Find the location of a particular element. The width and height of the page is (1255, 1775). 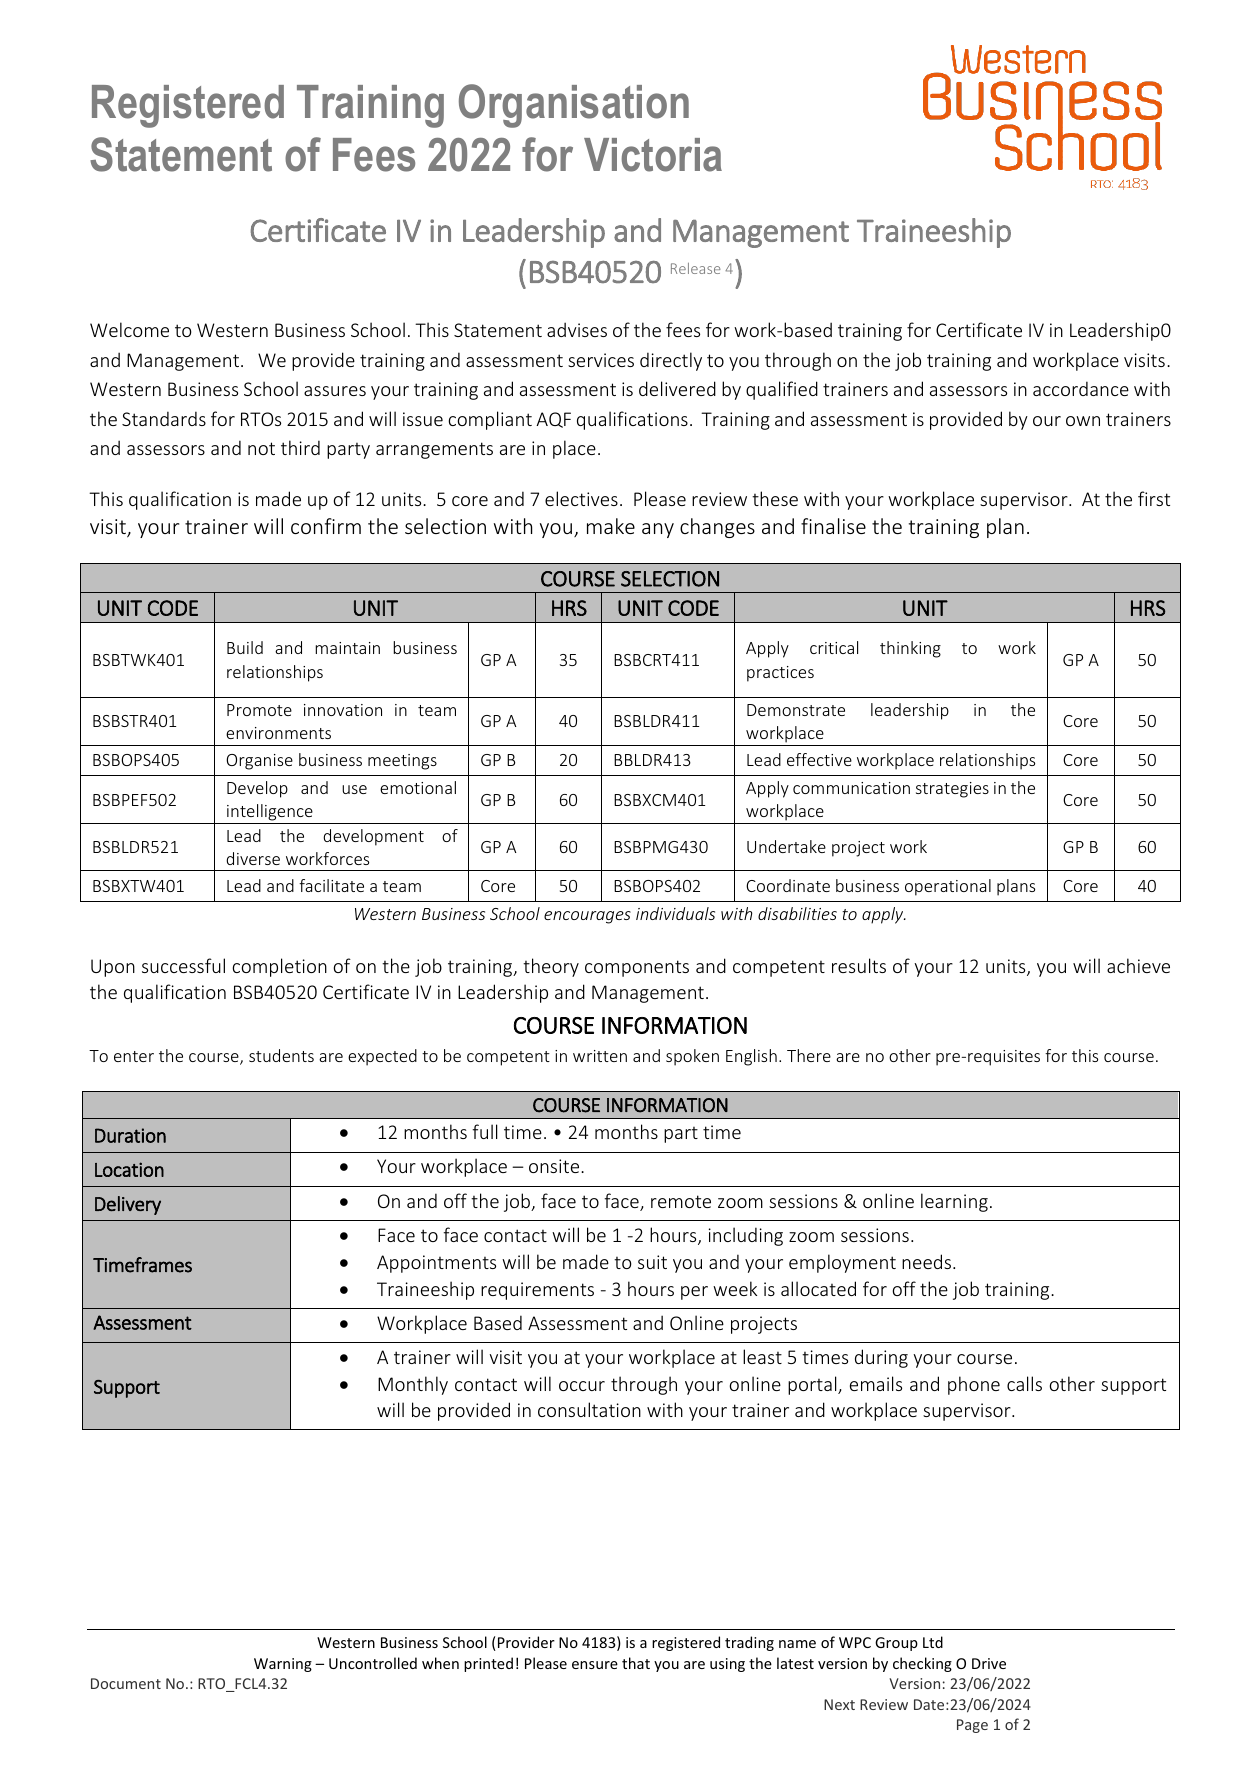

accordance is located at coordinates (1081, 388).
